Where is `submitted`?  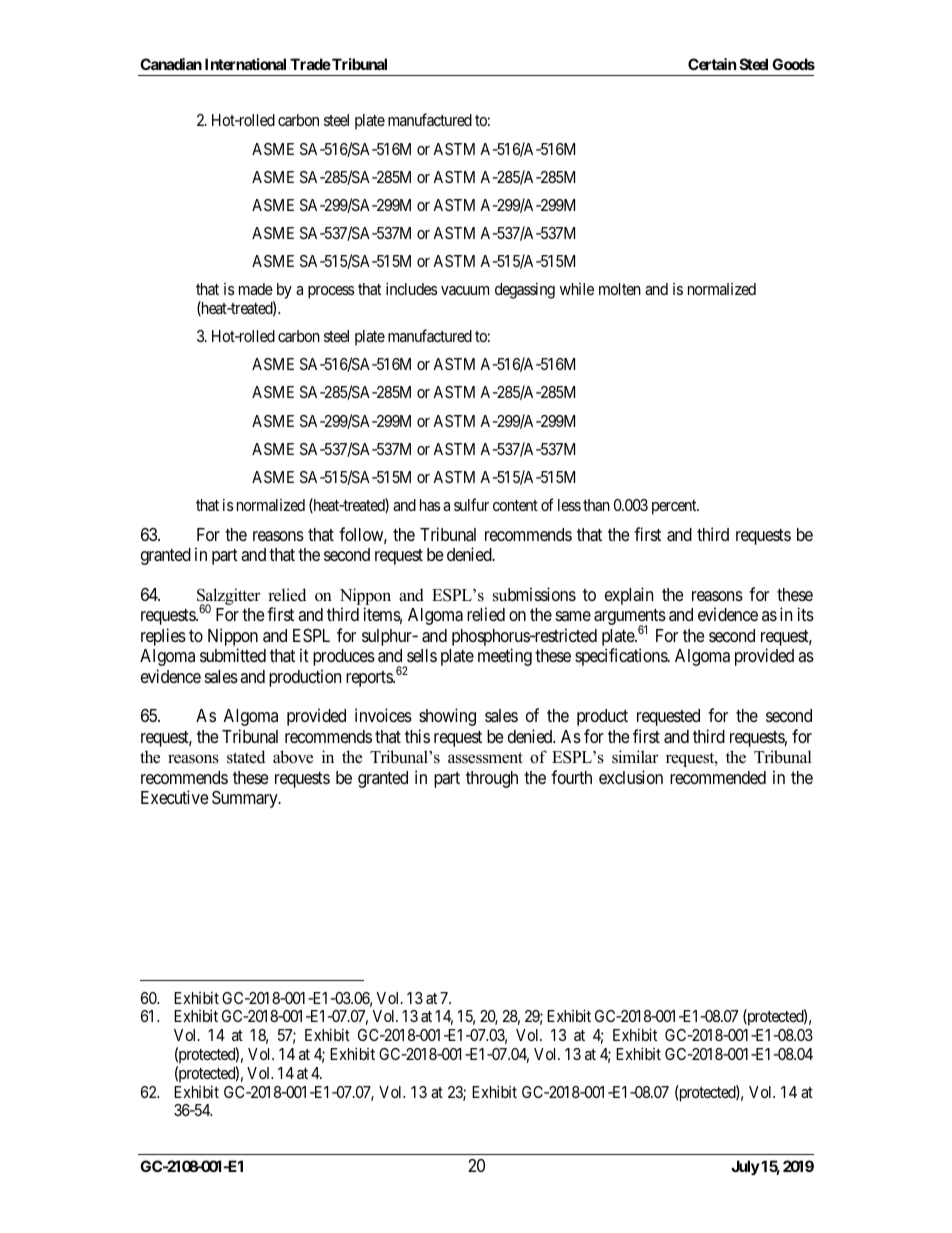 submitted is located at coordinates (233, 655).
